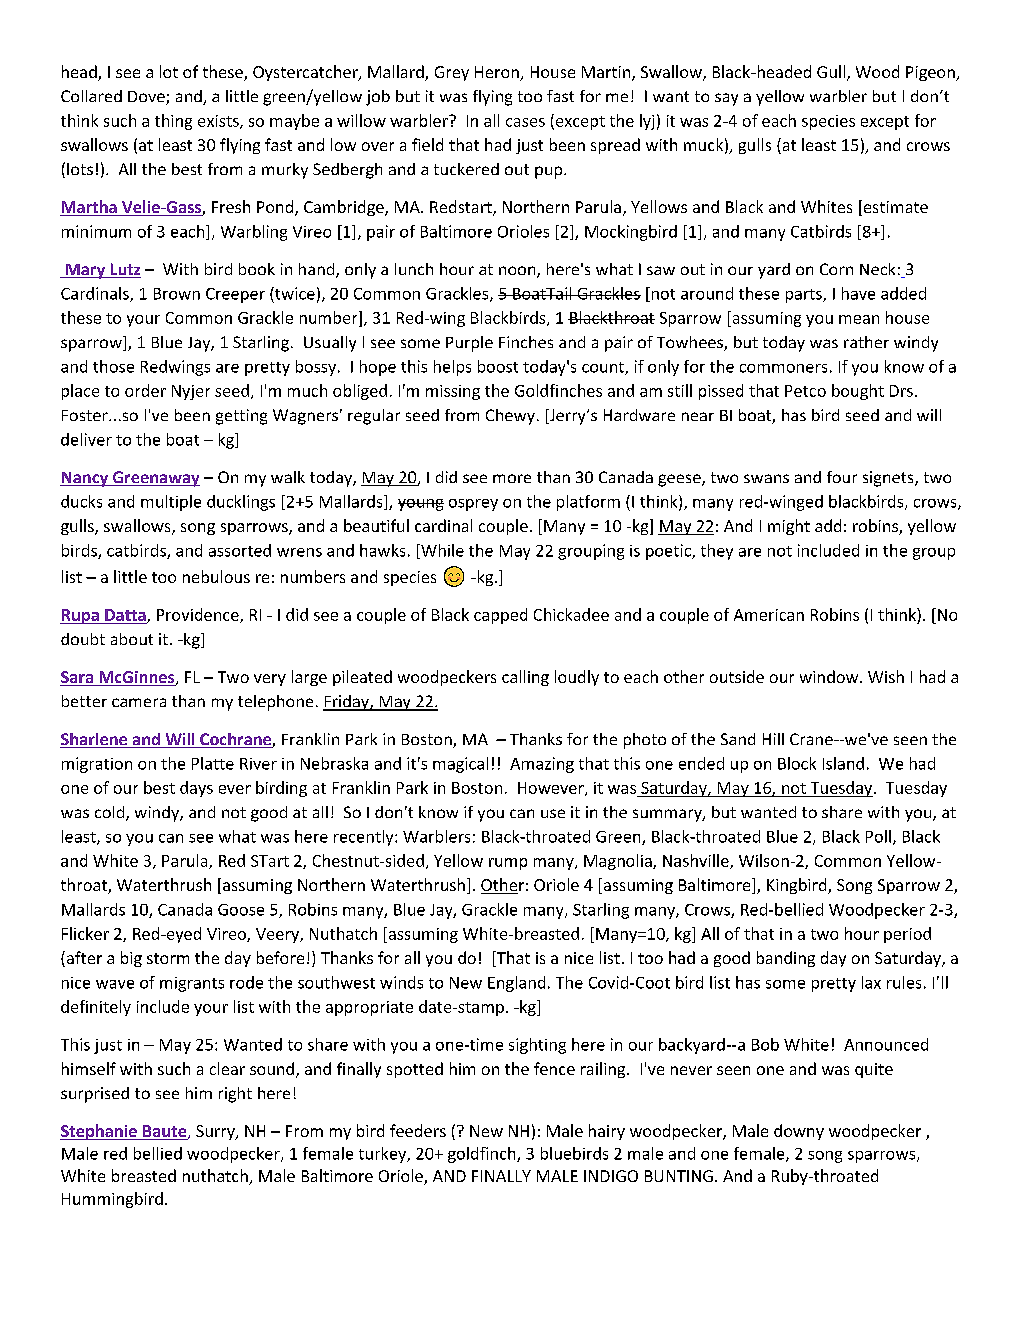 This screenshot has width=1027, height=1330. Describe the element at coordinates (145, 390) in the screenshot. I see `order` at that location.
